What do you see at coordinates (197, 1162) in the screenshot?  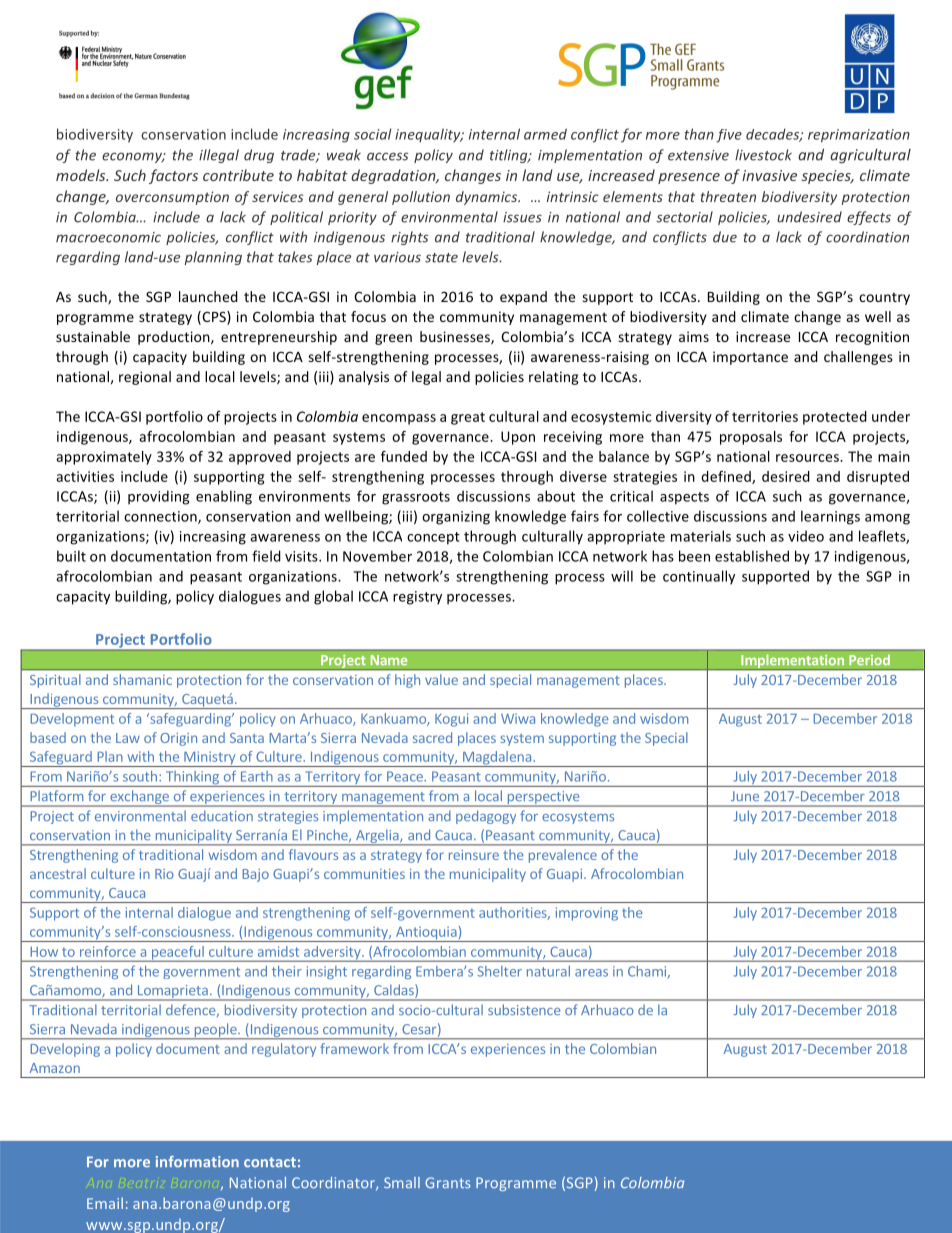 I see `information` at bounding box center [197, 1162].
